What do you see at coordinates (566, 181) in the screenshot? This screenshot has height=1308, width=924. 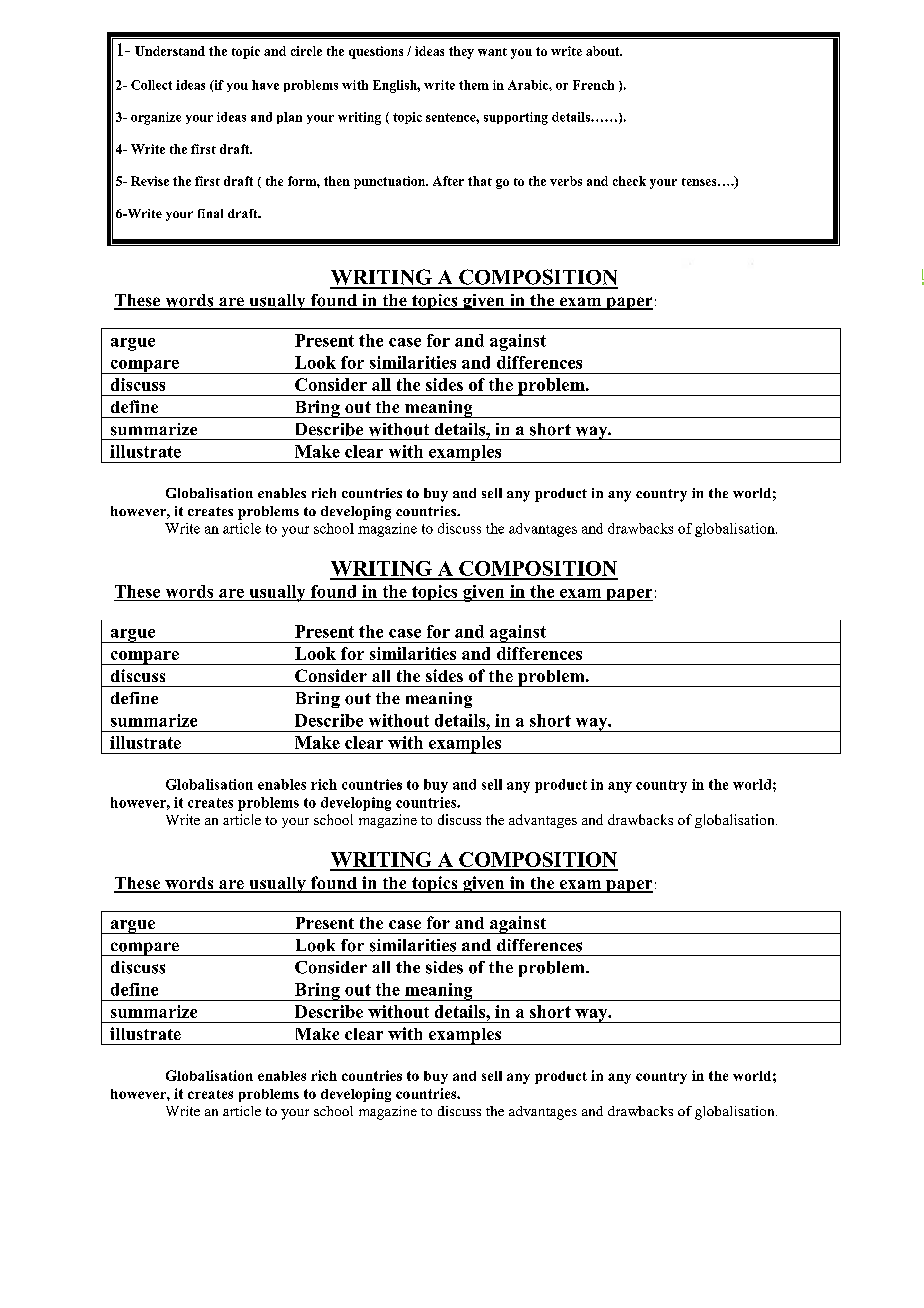 I see `verbs` at bounding box center [566, 181].
